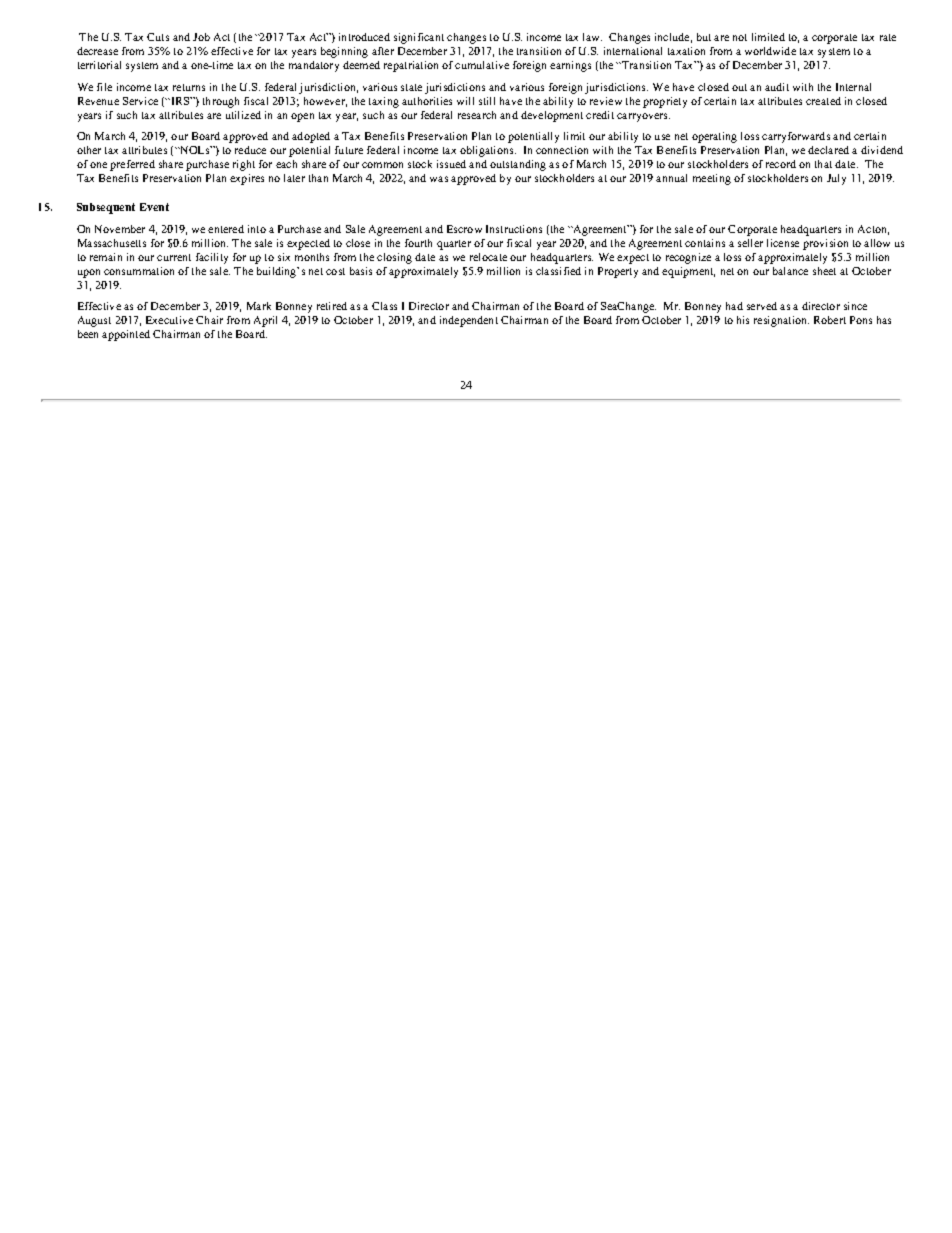 Image resolution: width=952 pixels, height=1233 pixels. What do you see at coordinates (770, 51) in the page?
I see `worldwide` at bounding box center [770, 51].
